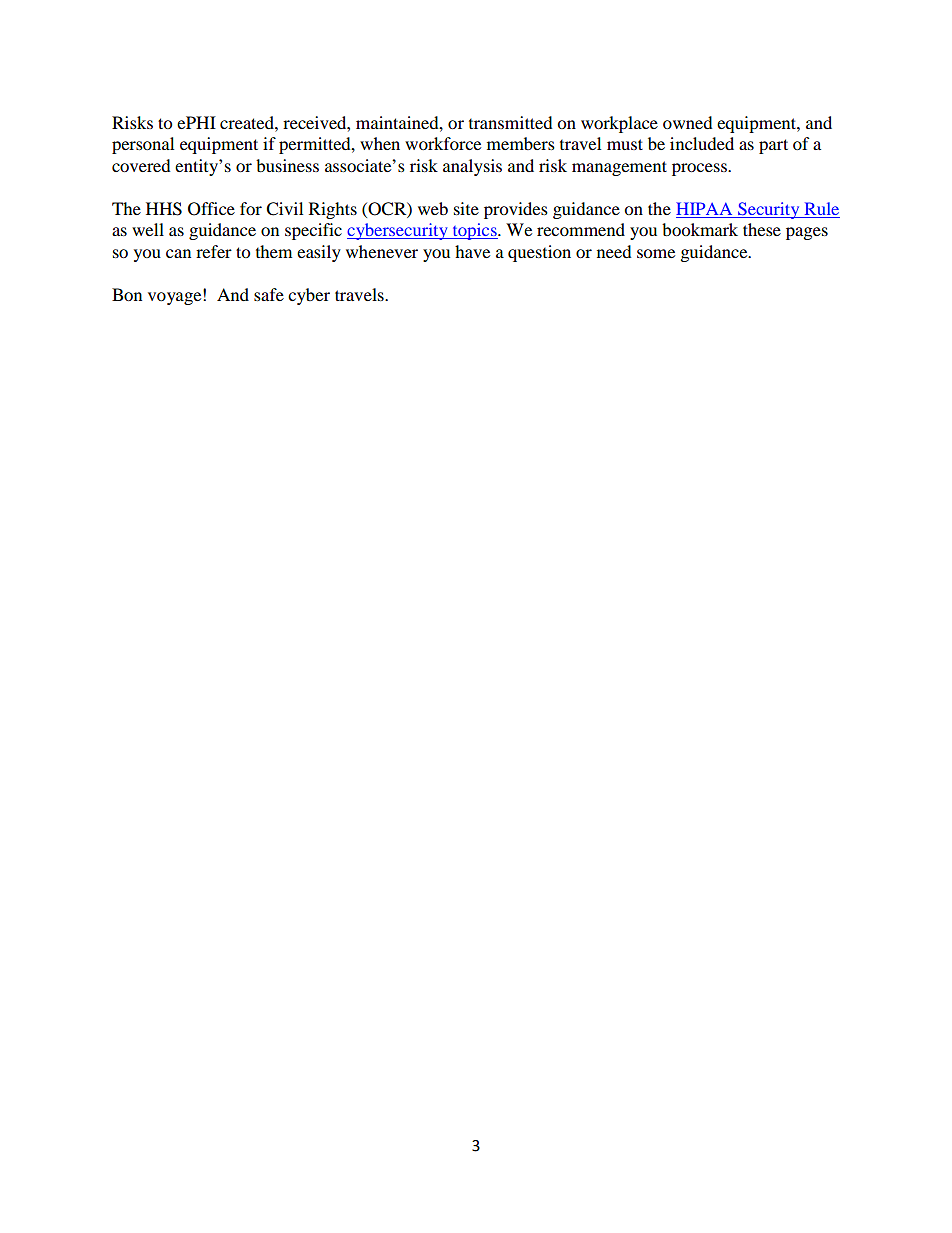  What do you see at coordinates (688, 122) in the screenshot?
I see `owned` at bounding box center [688, 122].
